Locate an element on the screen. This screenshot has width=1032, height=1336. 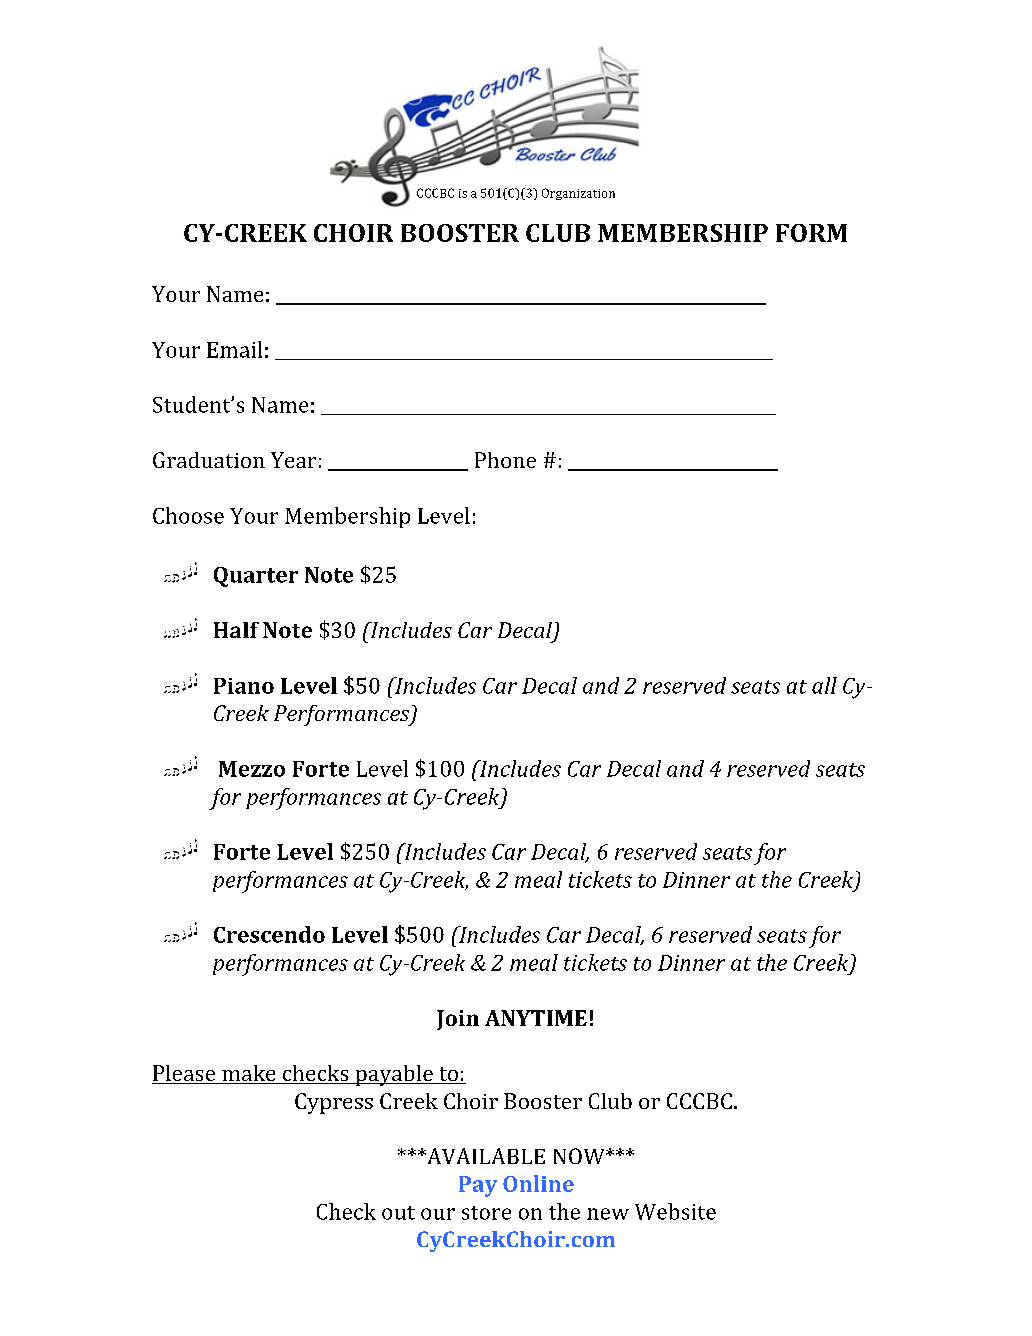
Organization is located at coordinates (578, 194).
